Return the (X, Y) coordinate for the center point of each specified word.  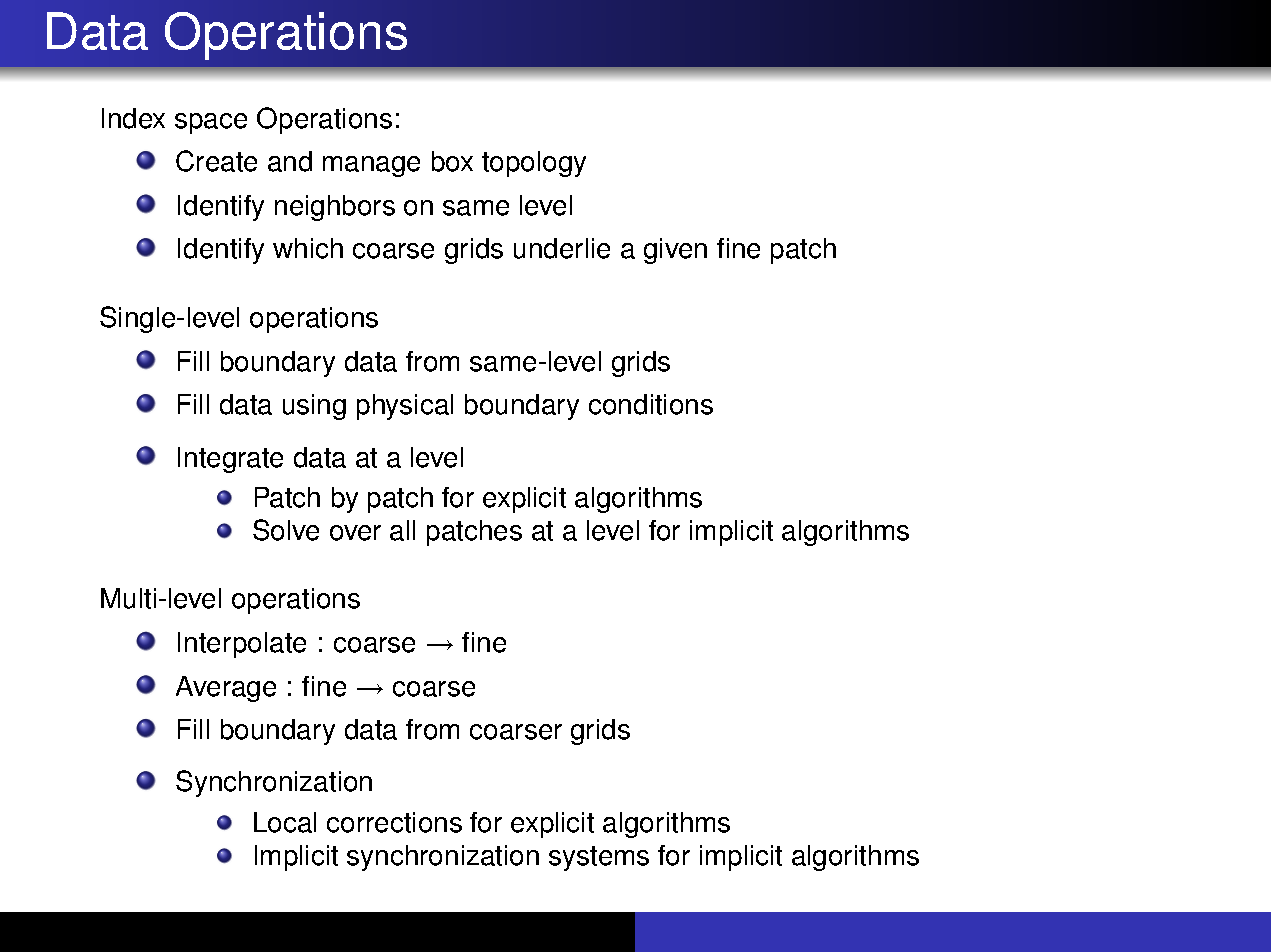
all (402, 530)
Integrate (230, 460)
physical (405, 407)
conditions (651, 404)
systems (599, 858)
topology (534, 164)
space (211, 123)
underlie (562, 248)
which (308, 248)
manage (371, 166)
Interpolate (242, 645)
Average (226, 689)
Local (285, 822)
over (355, 533)
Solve (286, 530)
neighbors (335, 208)
